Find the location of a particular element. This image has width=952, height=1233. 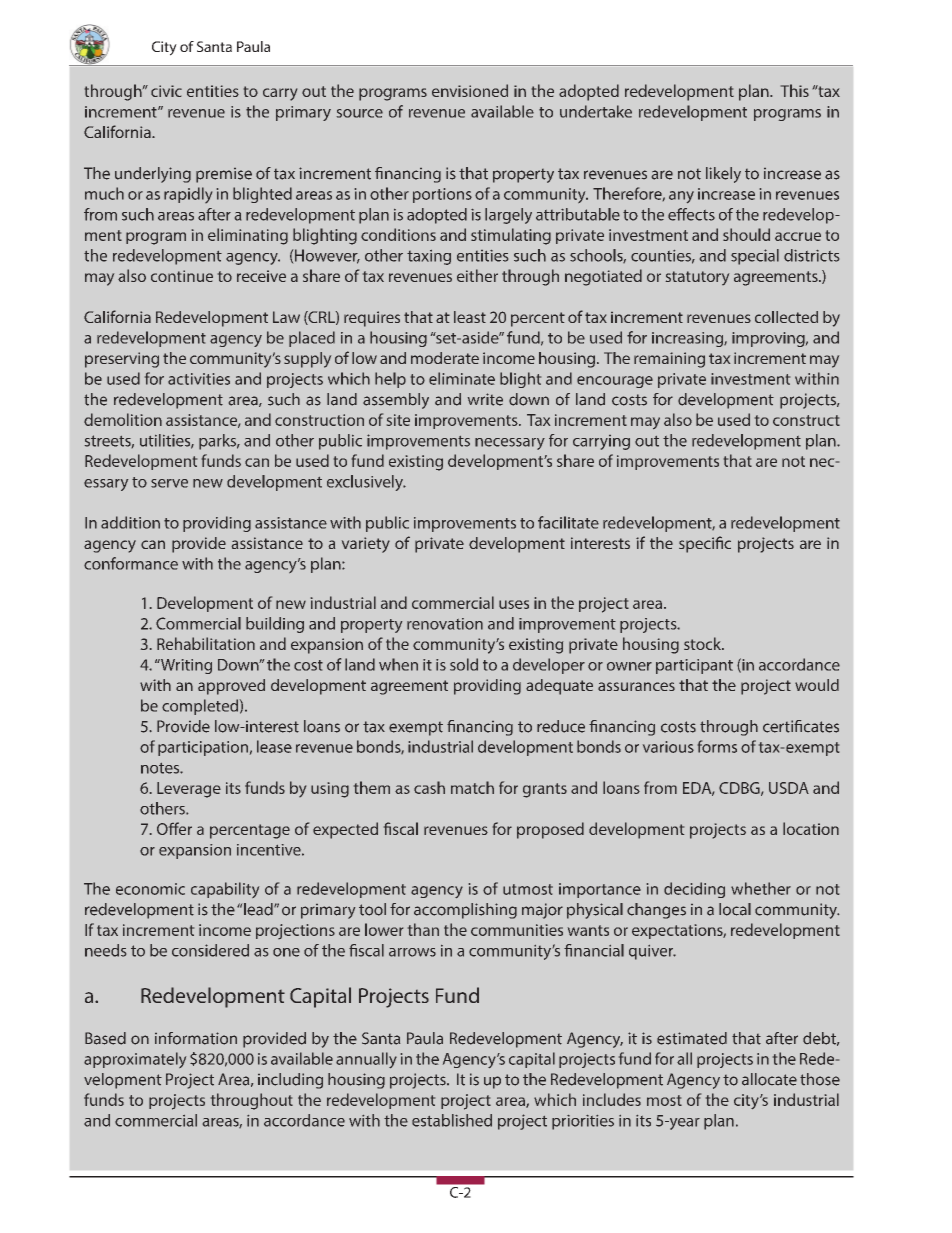

forms is located at coordinates (717, 746).
